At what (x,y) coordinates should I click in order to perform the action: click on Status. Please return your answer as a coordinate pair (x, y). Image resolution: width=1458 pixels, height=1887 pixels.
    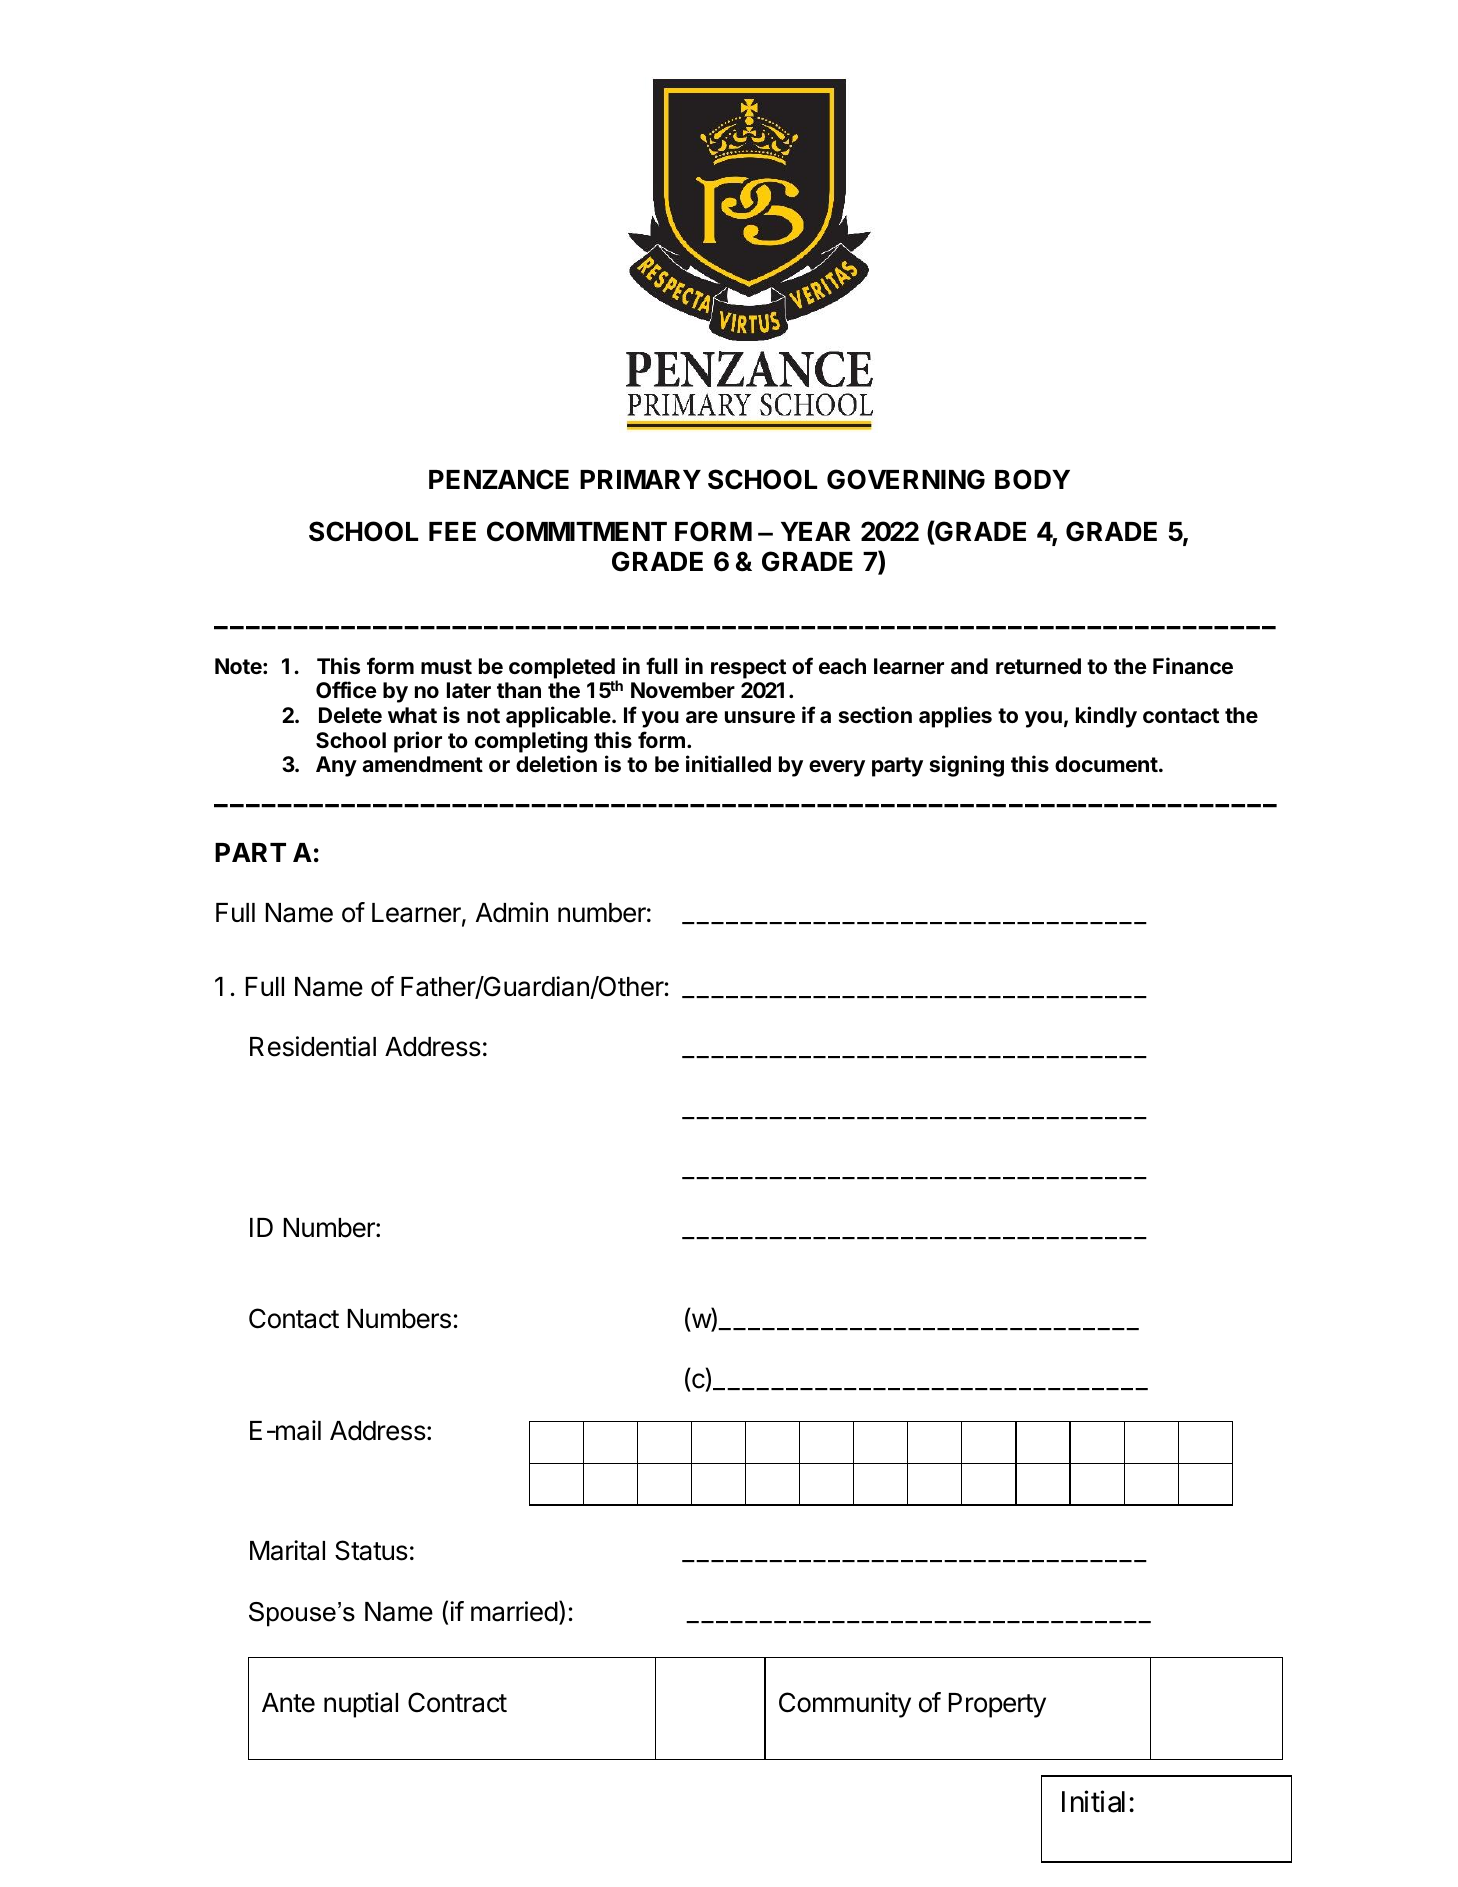
    Looking at the image, I should click on (371, 1550).
